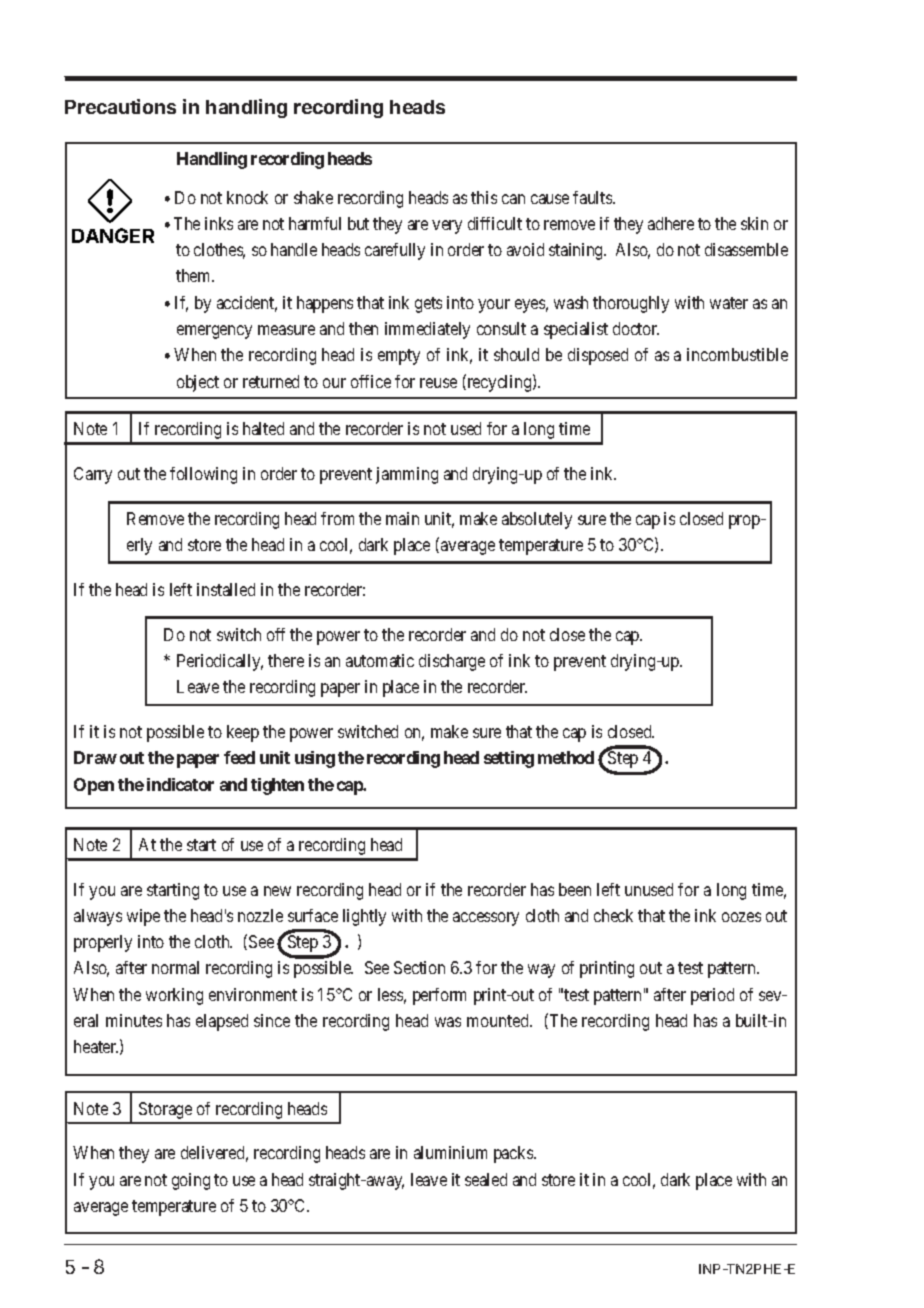  I want to click on normal, so click(175, 967).
